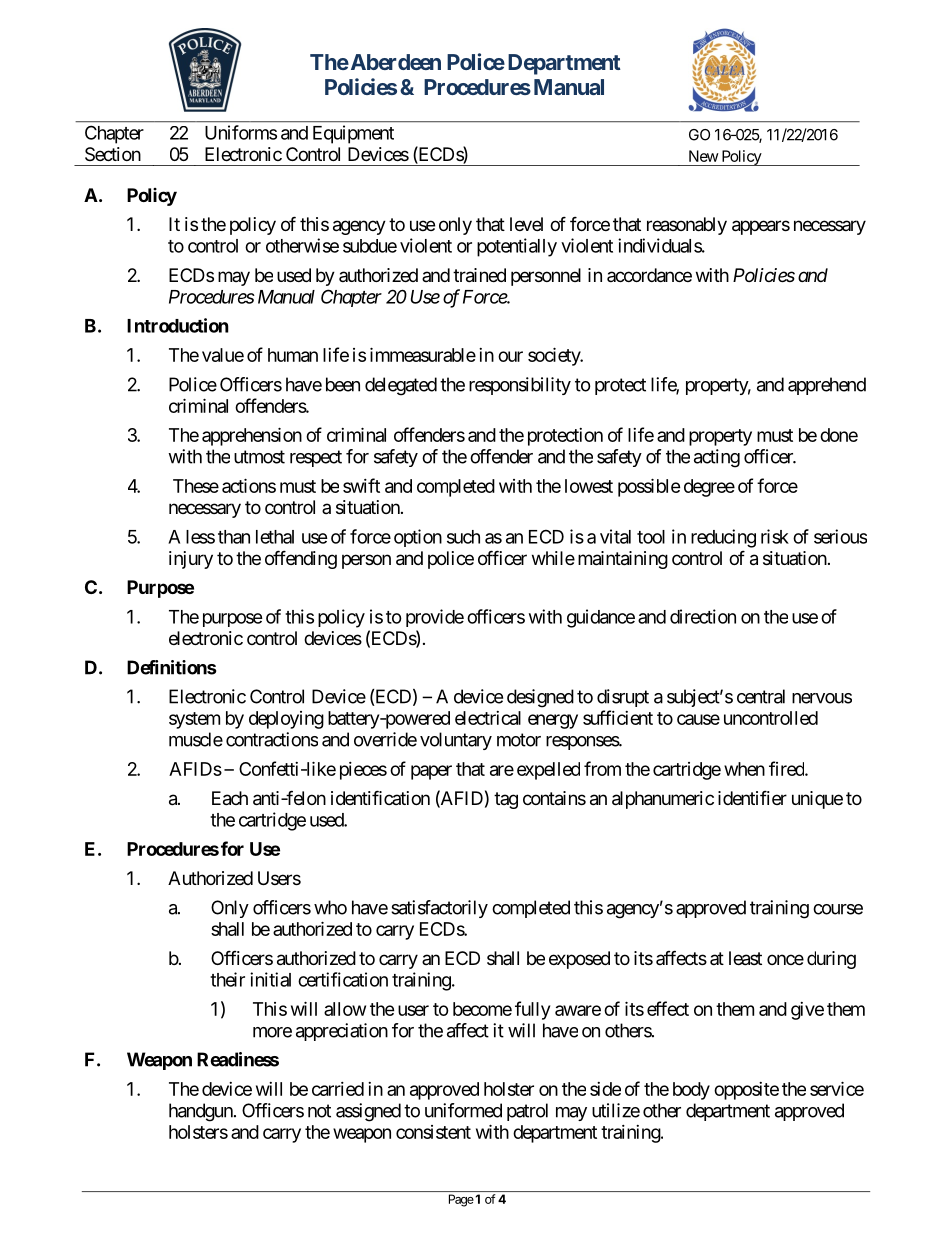 This screenshot has height=1233, width=952. I want to click on New, so click(704, 156).
